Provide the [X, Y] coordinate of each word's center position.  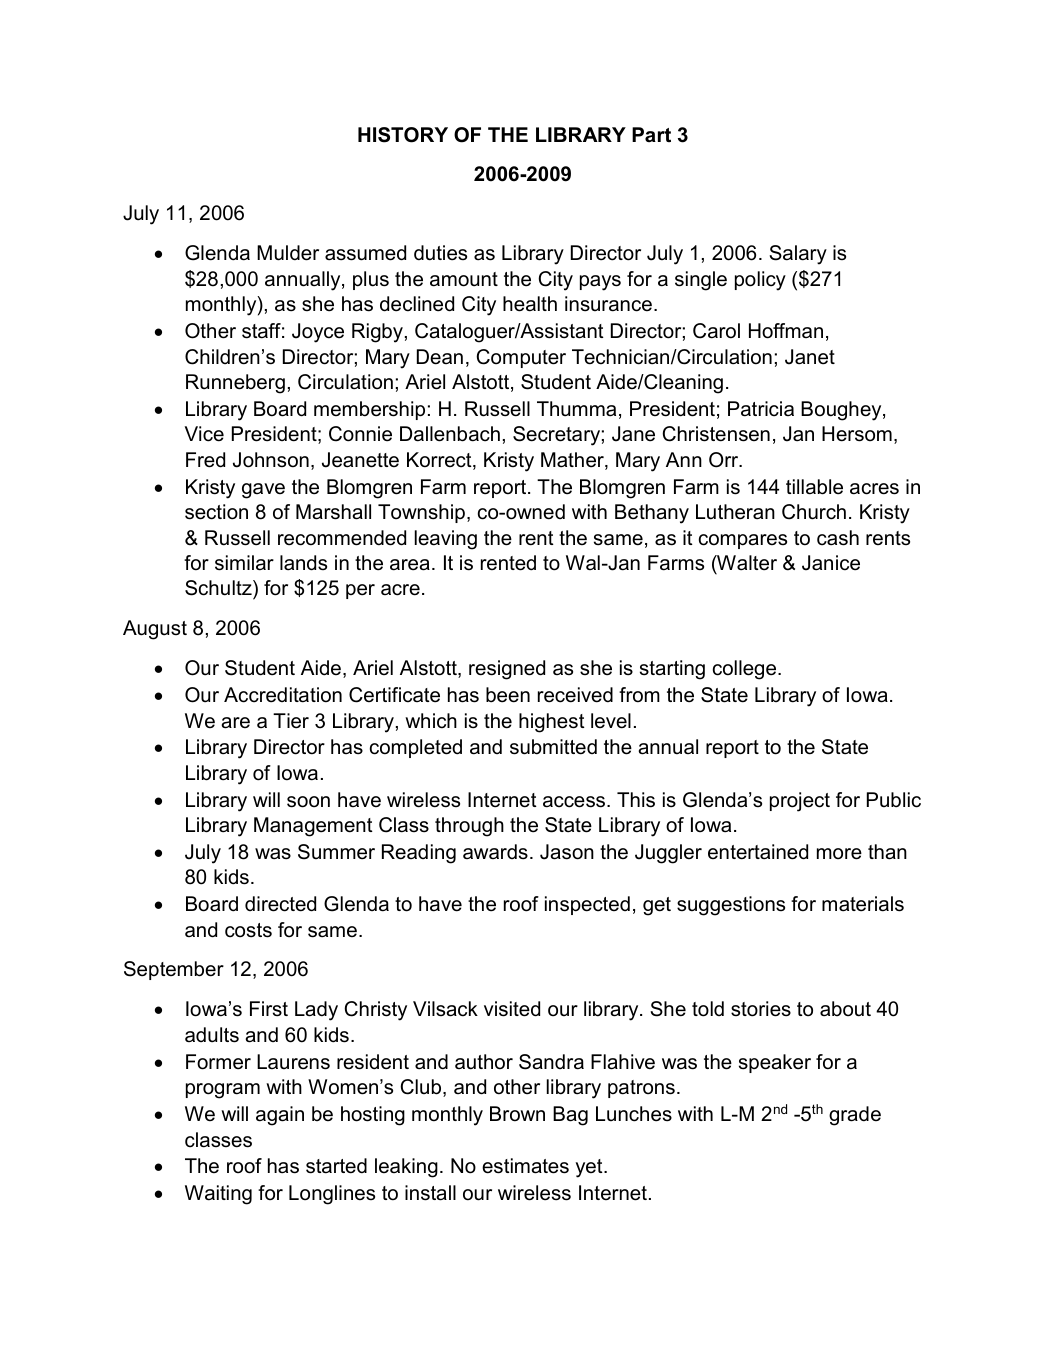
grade [855, 1116]
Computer [521, 358]
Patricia [761, 409]
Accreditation [283, 695]
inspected [587, 905]
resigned [507, 670]
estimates [525, 1166]
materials [863, 904]
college [746, 670]
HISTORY [403, 135]
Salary [798, 255]
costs [248, 930]
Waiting [218, 1195]
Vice [204, 434]
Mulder [288, 253]
